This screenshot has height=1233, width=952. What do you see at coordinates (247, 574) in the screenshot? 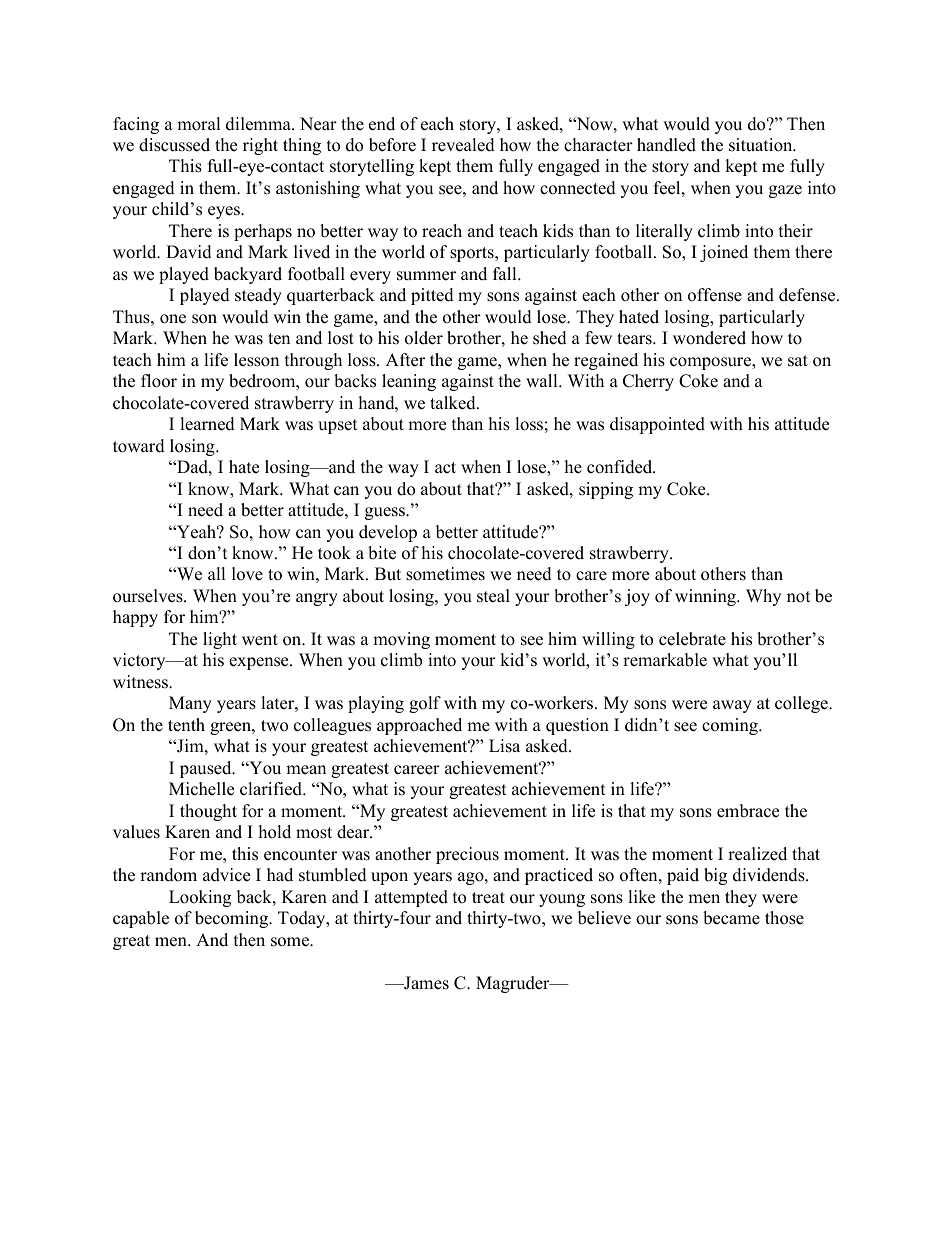
I see `love` at bounding box center [247, 574].
